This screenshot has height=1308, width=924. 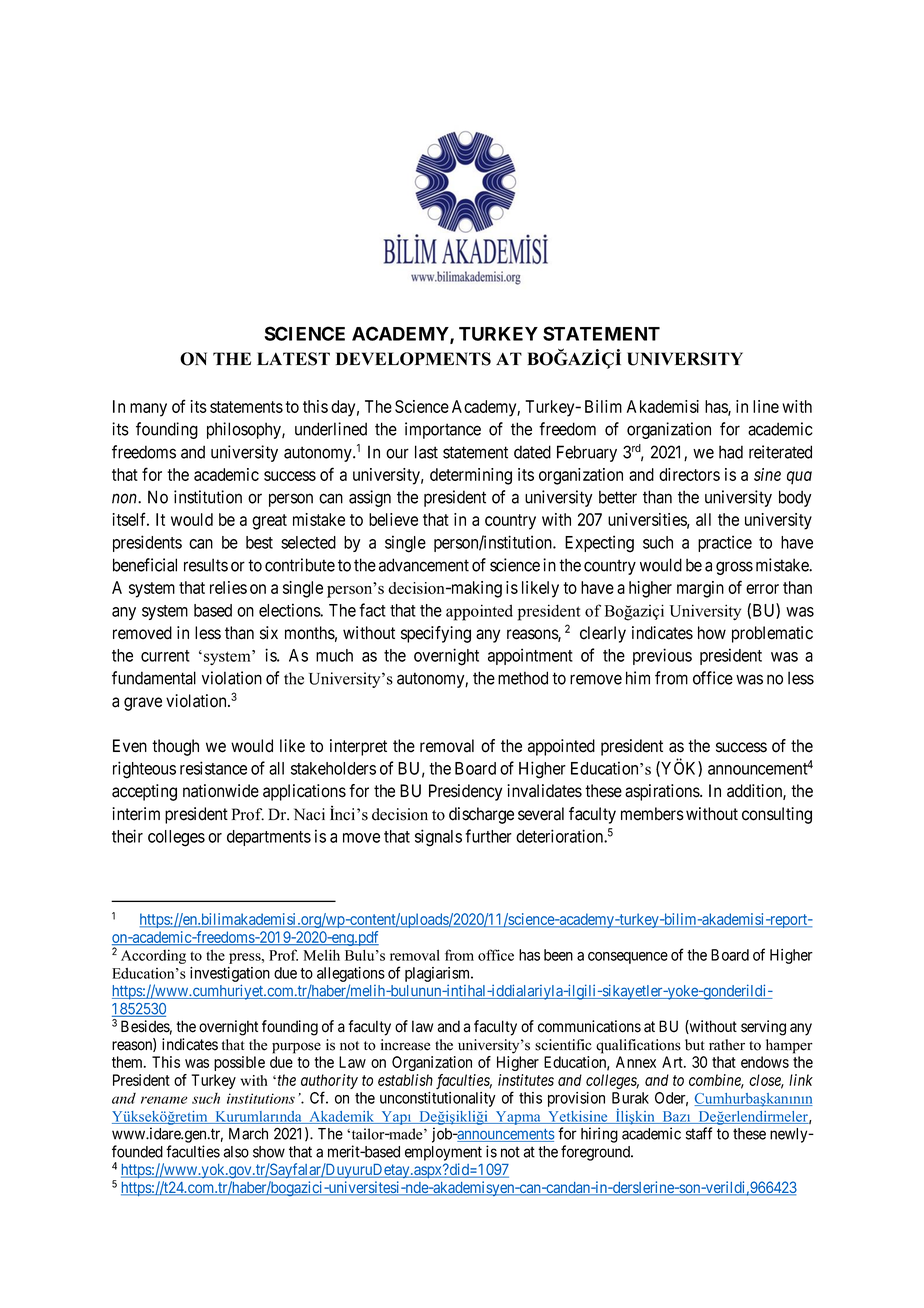 I want to click on staff, so click(x=699, y=1133).
